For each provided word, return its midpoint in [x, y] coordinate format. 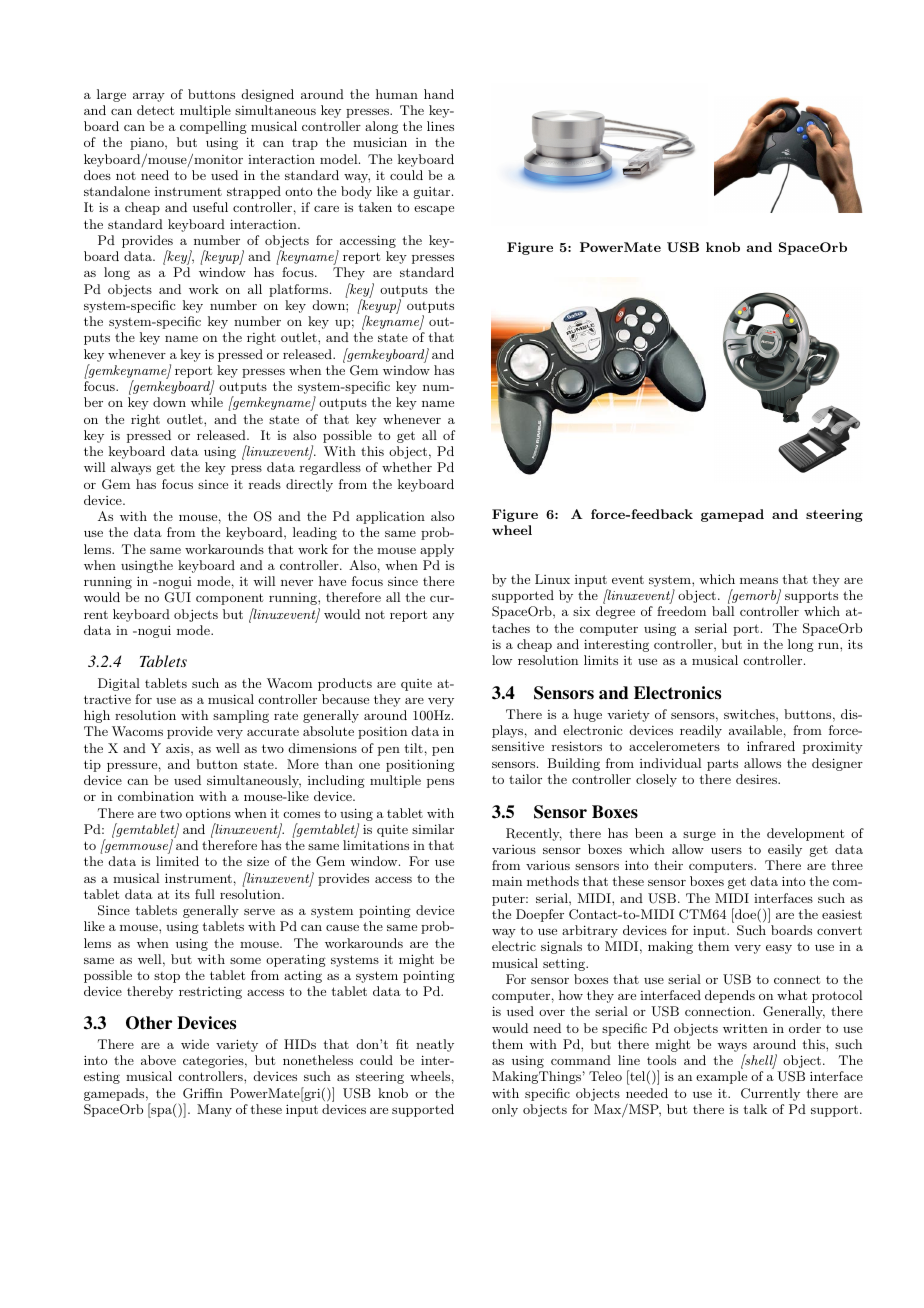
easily [785, 850]
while [207, 402]
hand [439, 94]
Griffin [203, 1093]
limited [177, 861]
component [229, 599]
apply [437, 550]
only [505, 1110]
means [759, 580]
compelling [213, 127]
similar [433, 829]
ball [723, 611]
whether [407, 467]
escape [434, 210]
